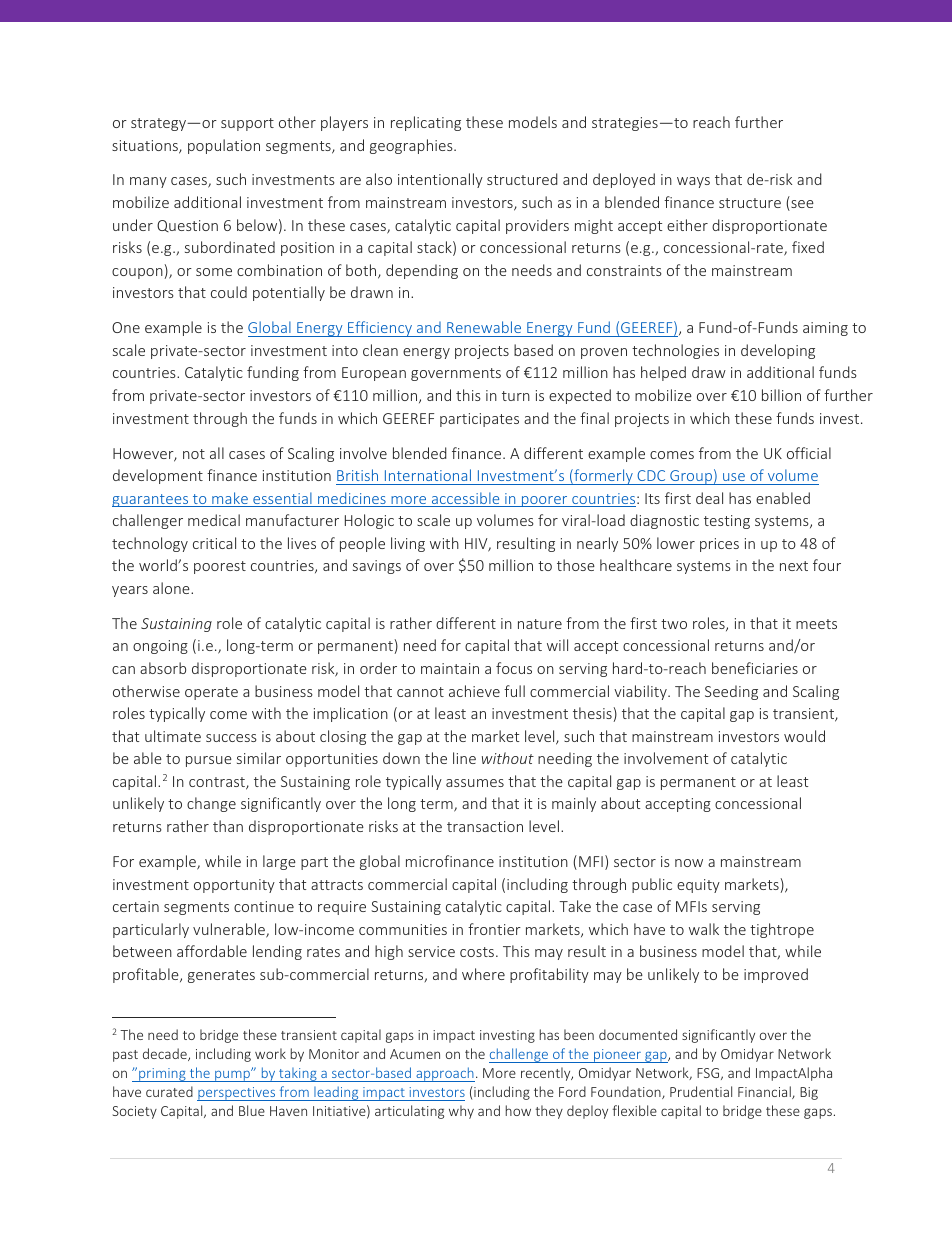  What do you see at coordinates (440, 180) in the screenshot?
I see `intentionally` at bounding box center [440, 180].
